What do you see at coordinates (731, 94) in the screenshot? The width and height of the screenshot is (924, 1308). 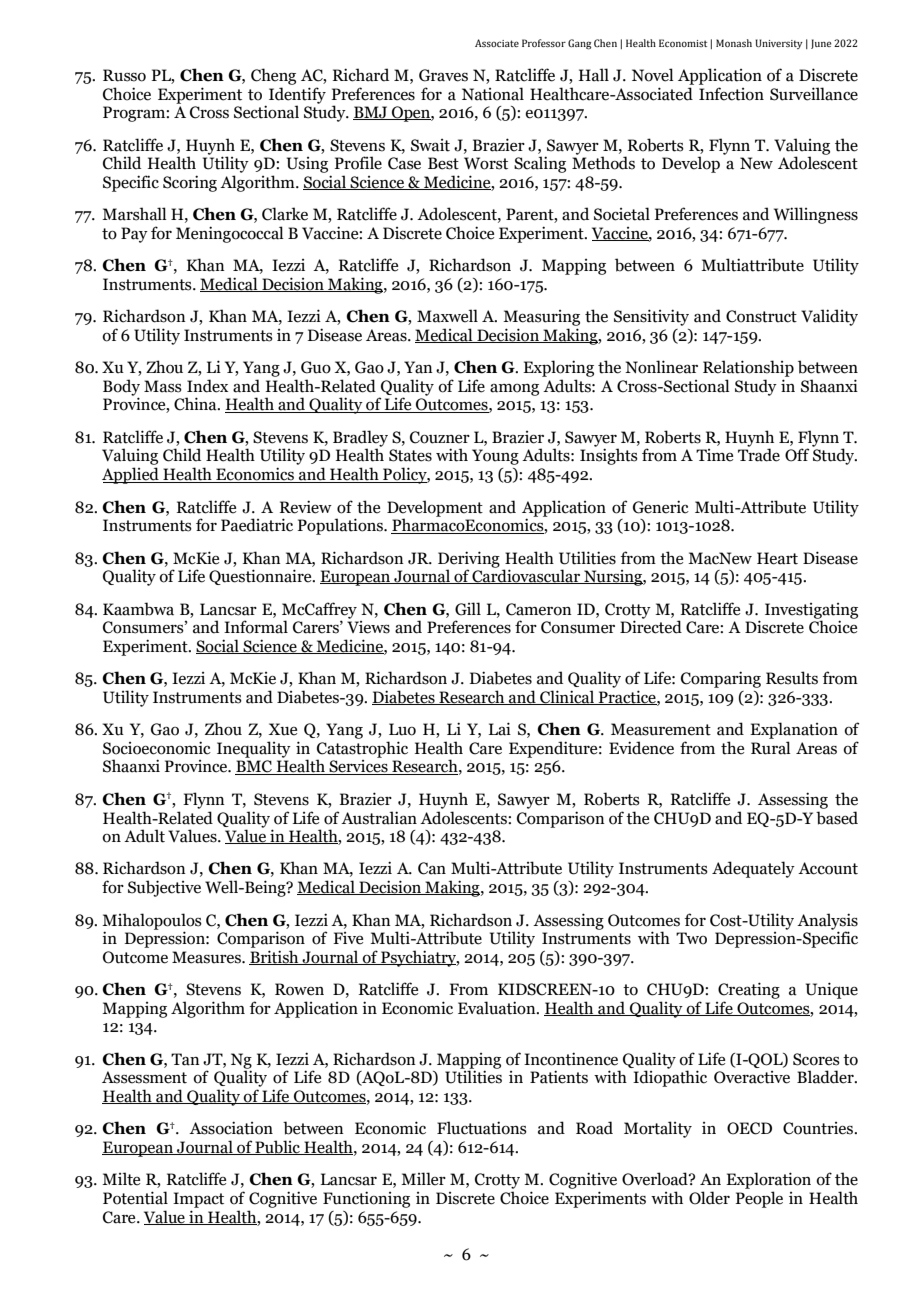 I see `Infection` at bounding box center [731, 94].
